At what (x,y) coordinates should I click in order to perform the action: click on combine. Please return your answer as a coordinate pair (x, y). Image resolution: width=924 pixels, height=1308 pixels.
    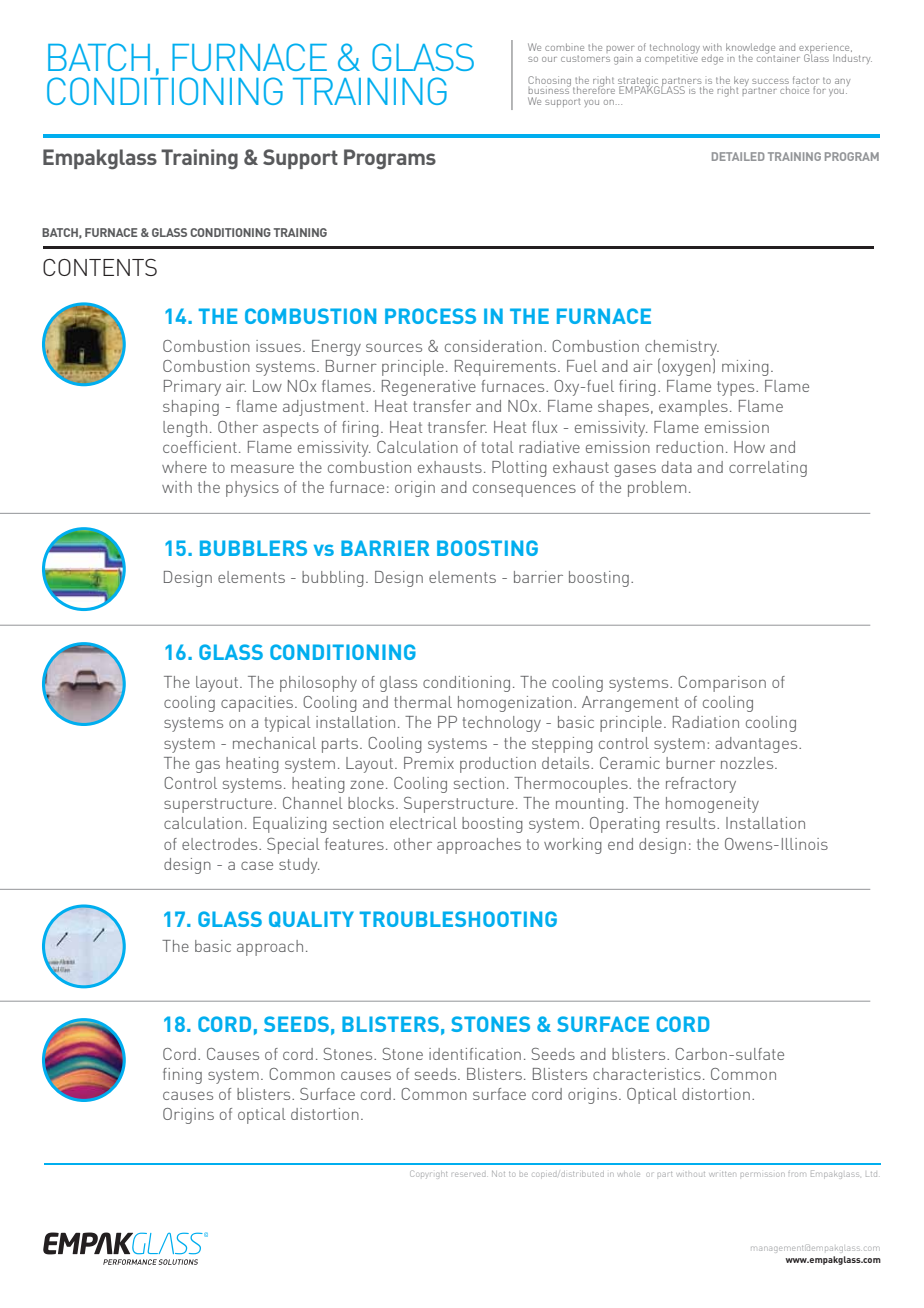
    Looking at the image, I should click on (564, 47).
